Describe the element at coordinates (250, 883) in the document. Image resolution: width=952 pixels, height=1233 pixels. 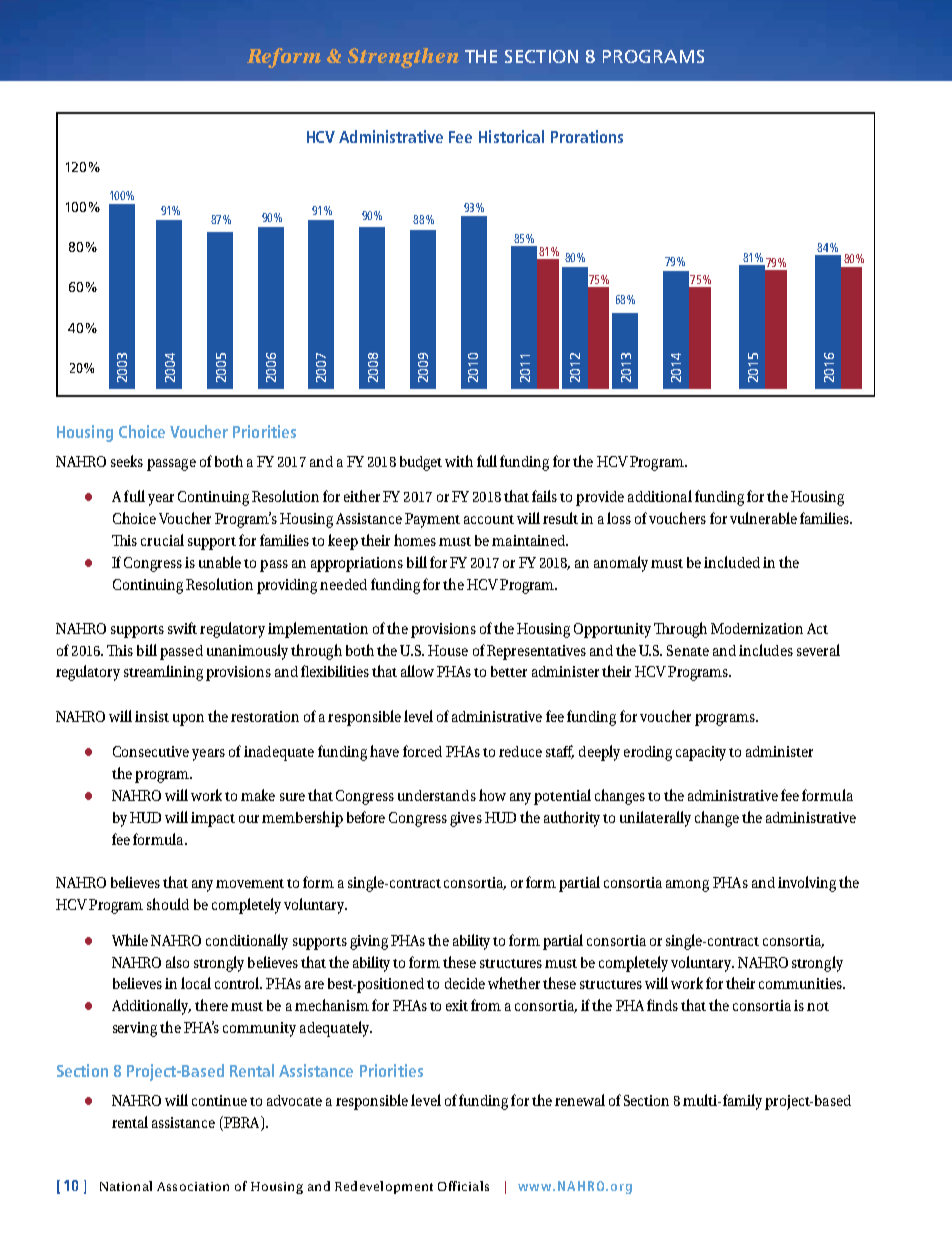
I see `movement` at that location.
